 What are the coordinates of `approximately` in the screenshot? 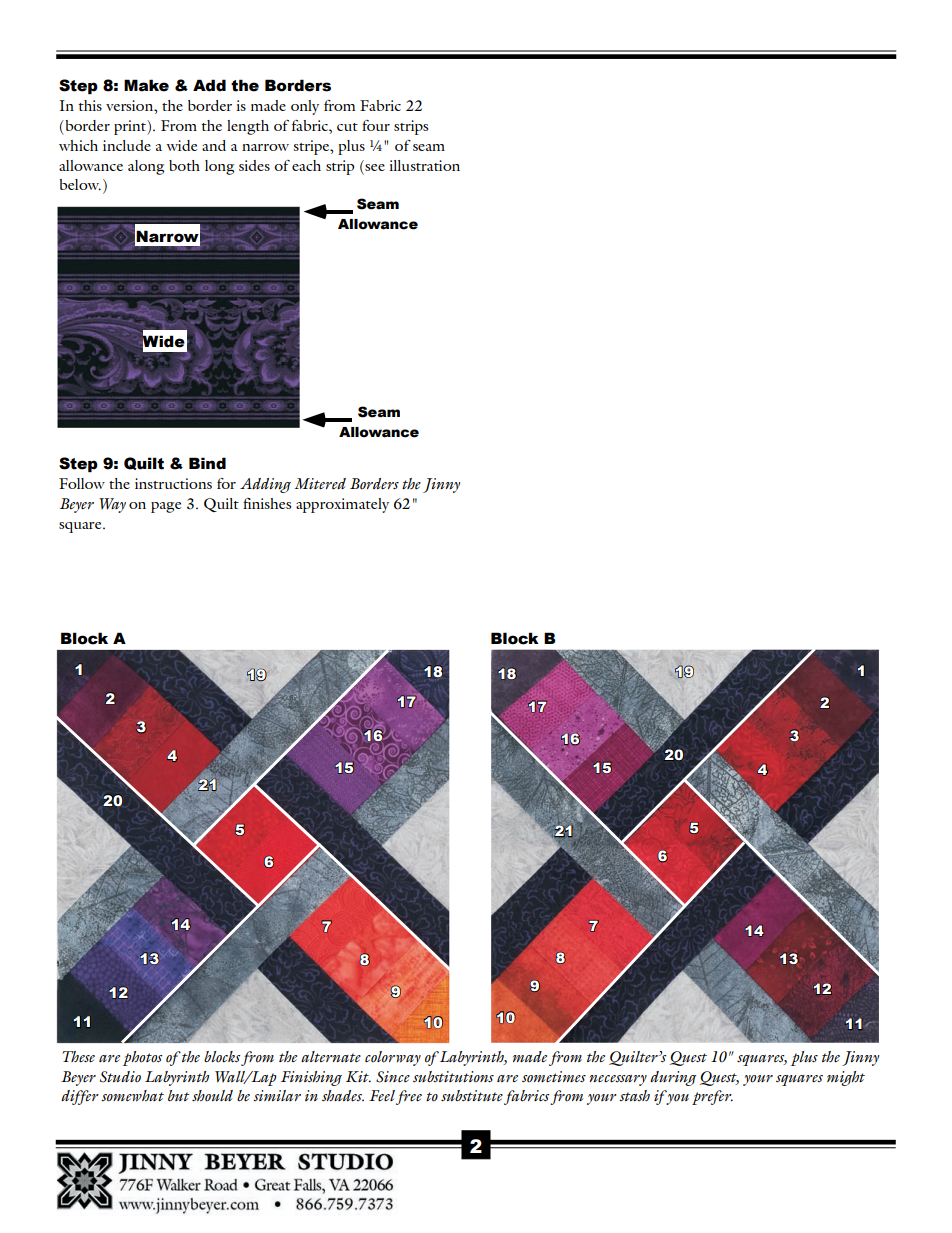 It's located at (342, 505).
